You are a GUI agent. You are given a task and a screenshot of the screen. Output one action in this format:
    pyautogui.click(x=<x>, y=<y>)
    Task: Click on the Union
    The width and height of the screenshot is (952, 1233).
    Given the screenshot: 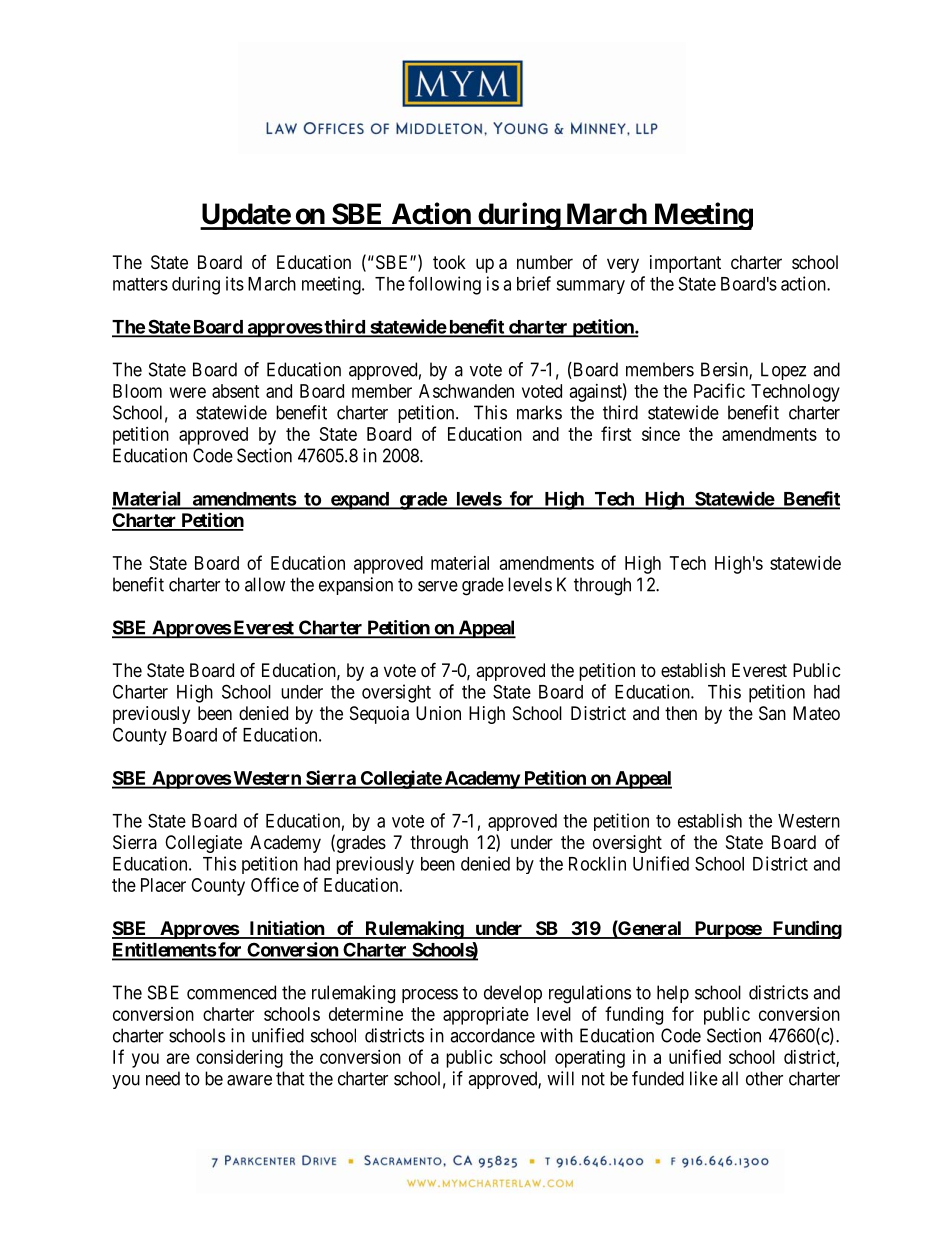 What is the action you would take?
    pyautogui.click(x=438, y=713)
